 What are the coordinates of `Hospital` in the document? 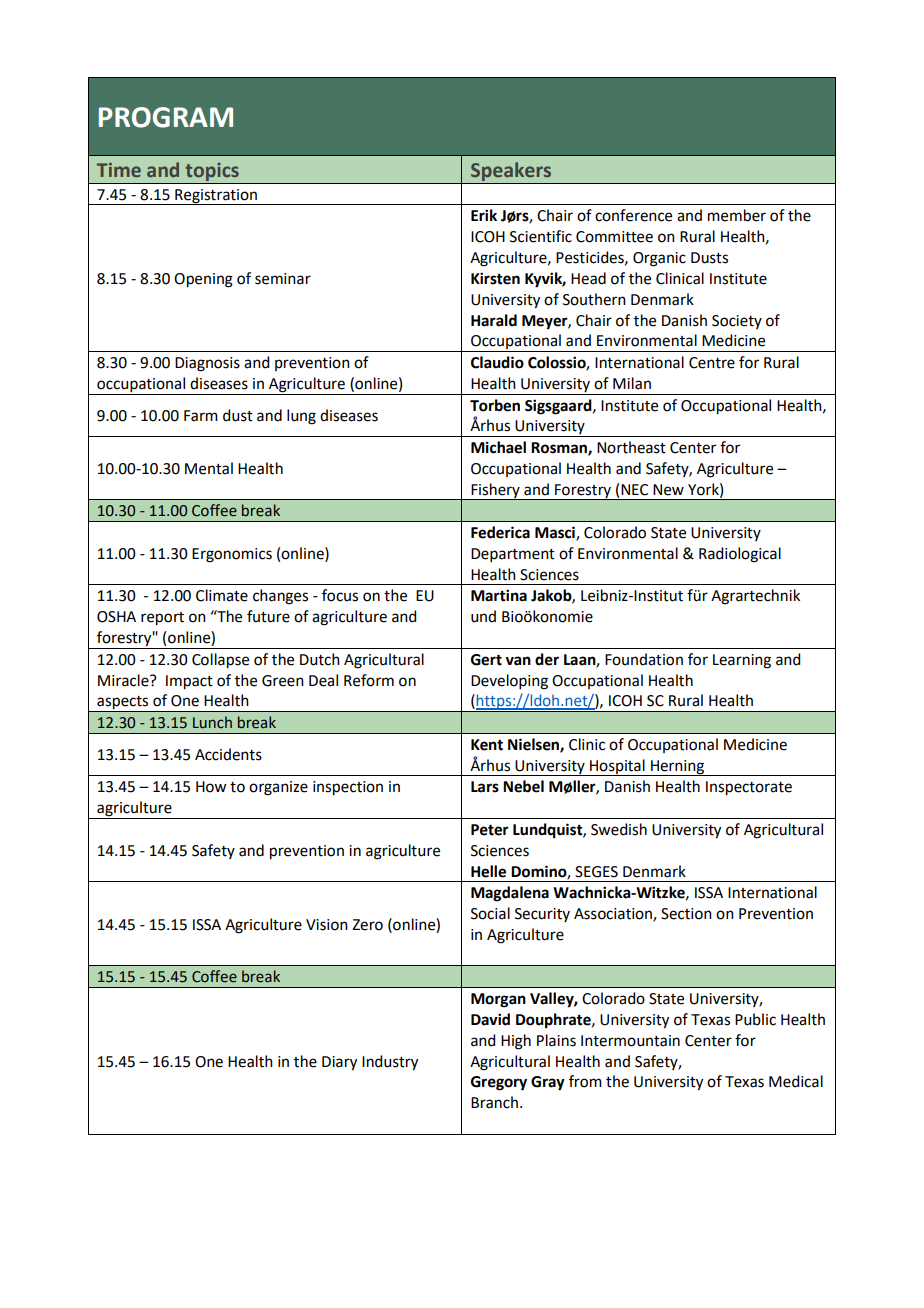 It's located at (617, 767).
